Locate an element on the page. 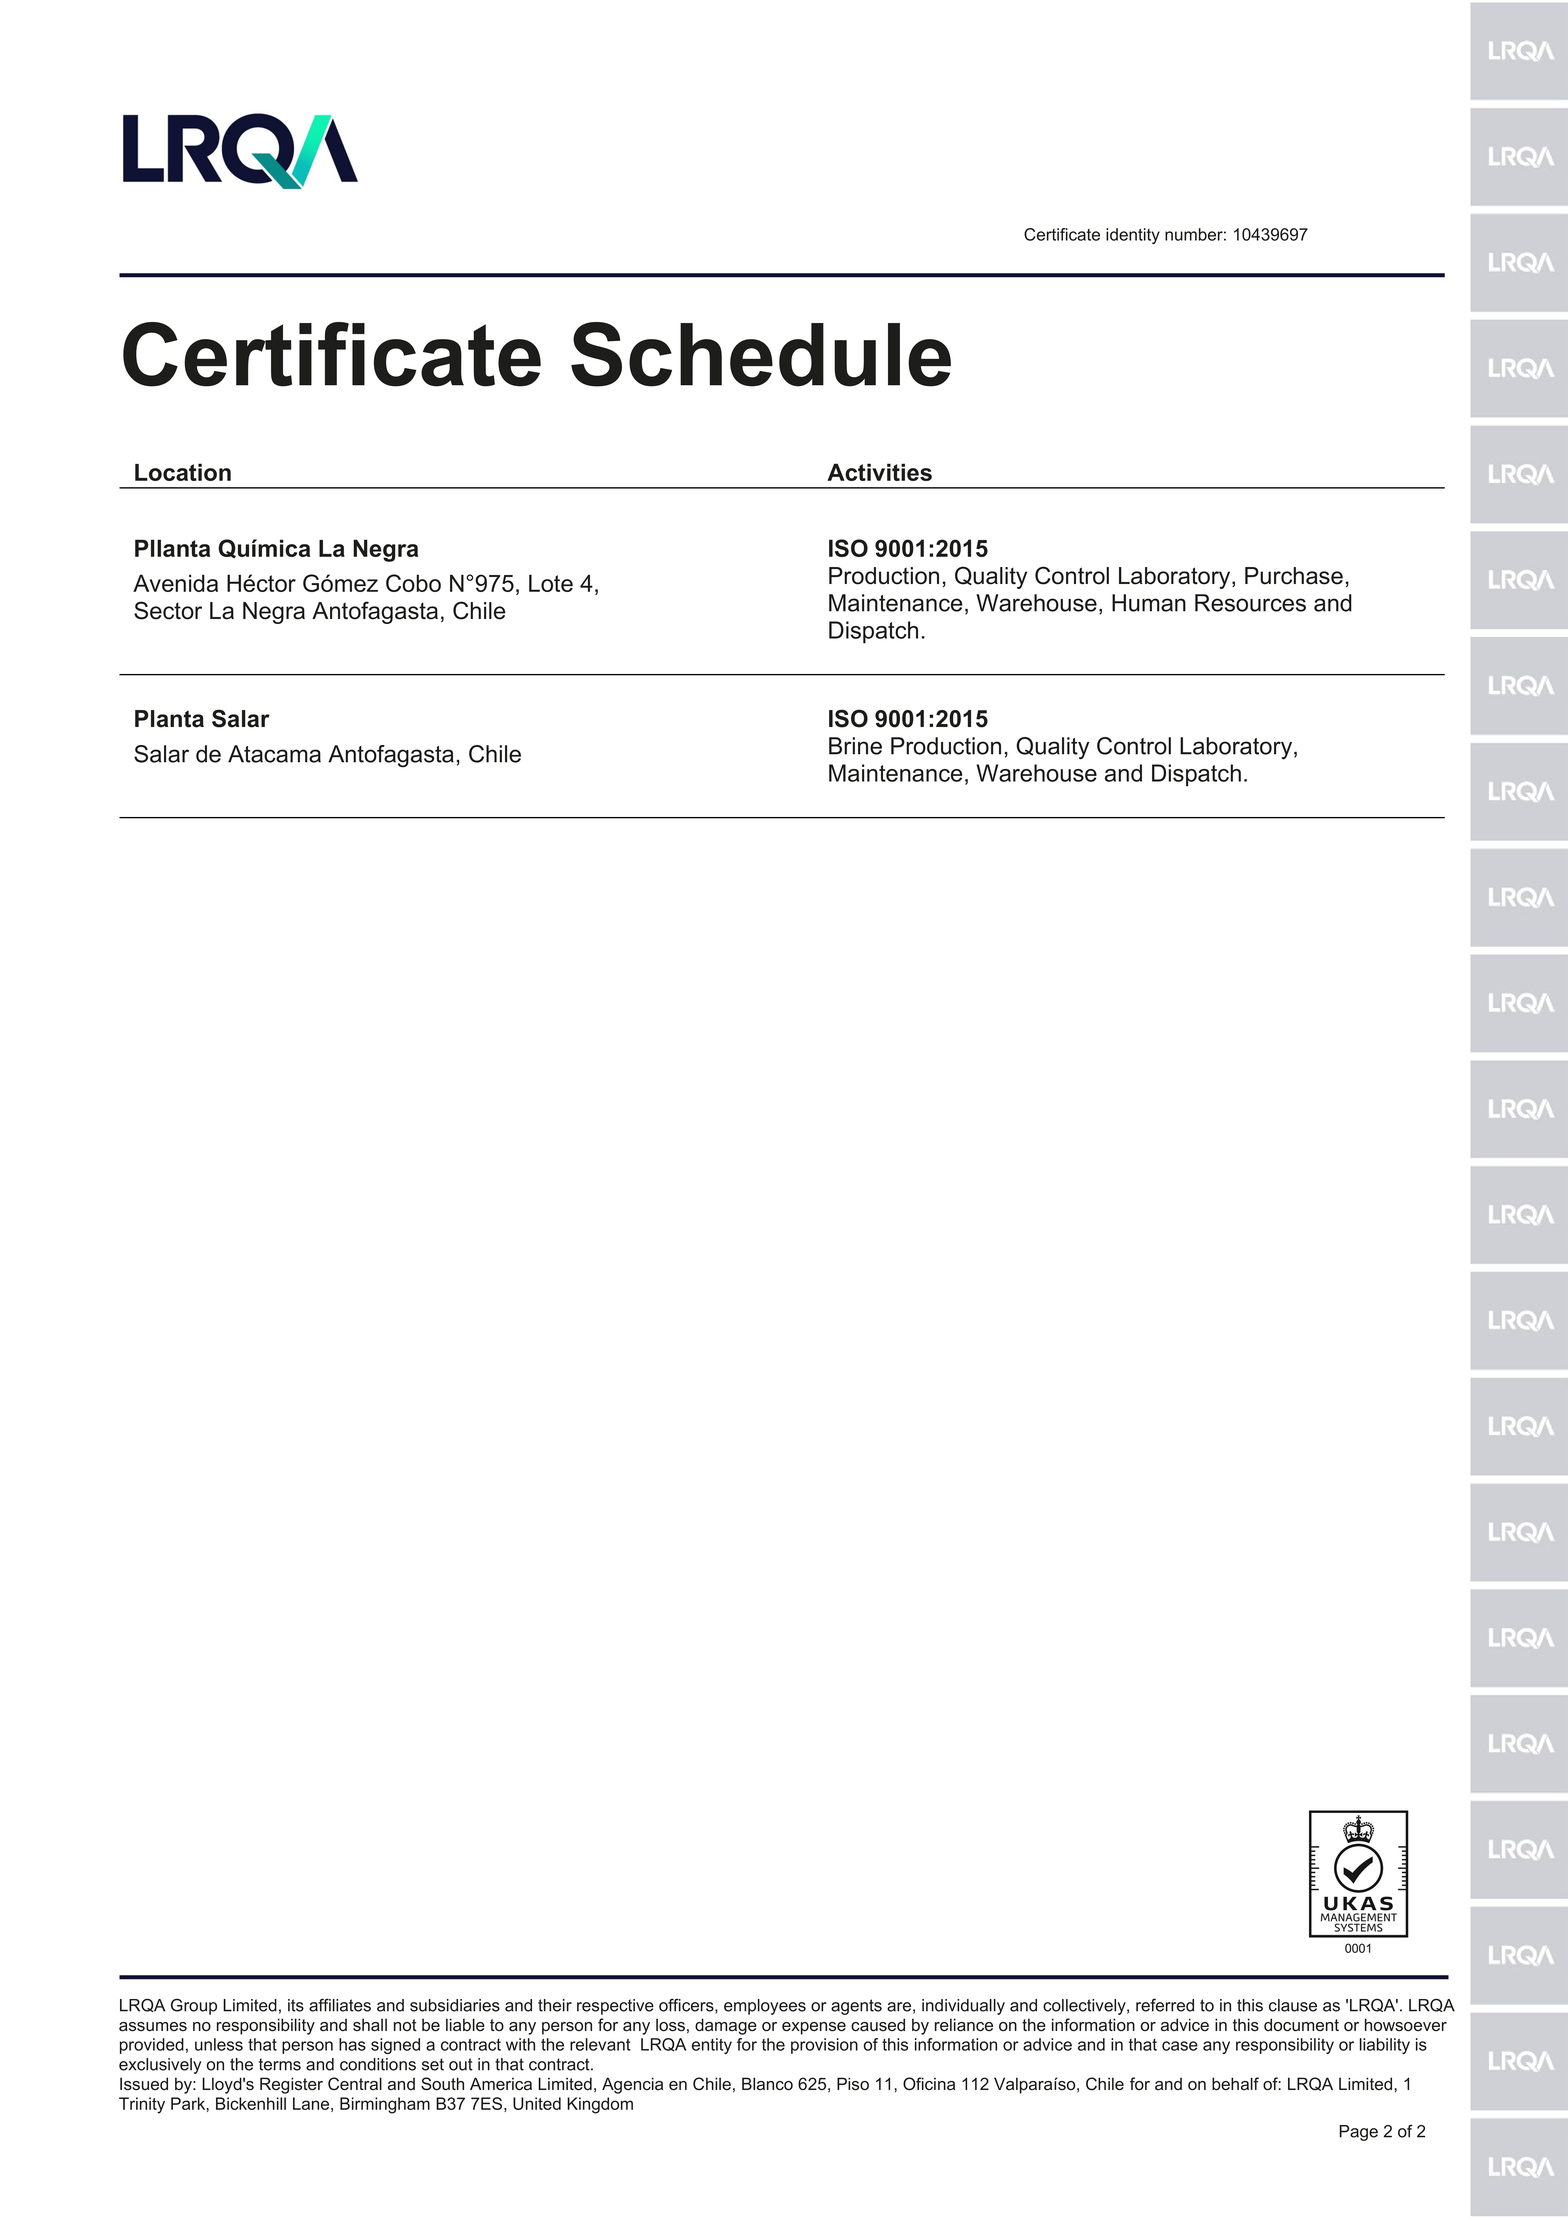 The height and width of the image is (2218, 1568). affiliates is located at coordinates (340, 2005).
